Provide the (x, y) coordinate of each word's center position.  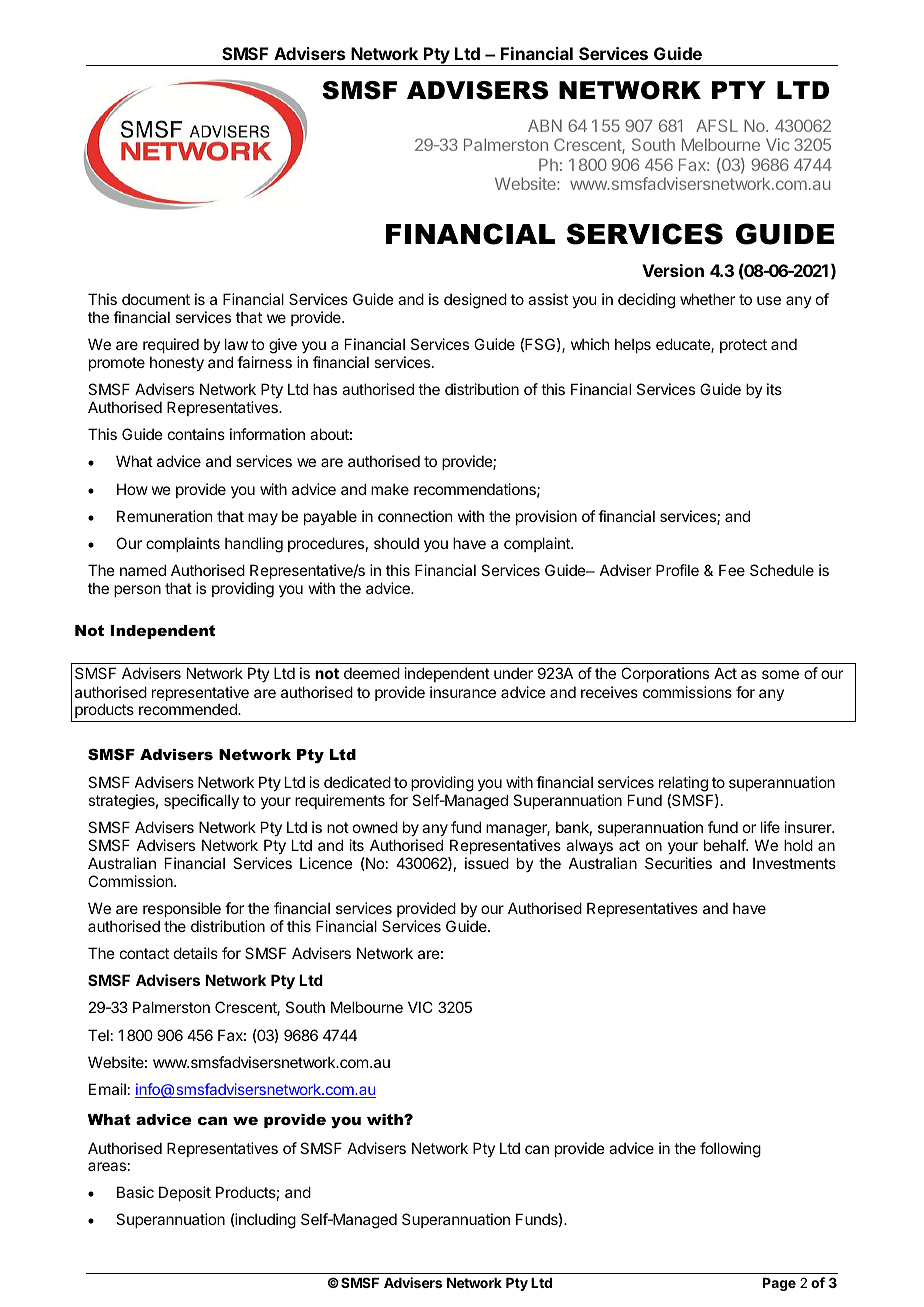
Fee (732, 570)
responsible (182, 909)
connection (415, 516)
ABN (545, 125)
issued (487, 863)
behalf (725, 845)
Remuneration (164, 516)
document (156, 299)
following (730, 1150)
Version (673, 270)
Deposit (185, 1193)
